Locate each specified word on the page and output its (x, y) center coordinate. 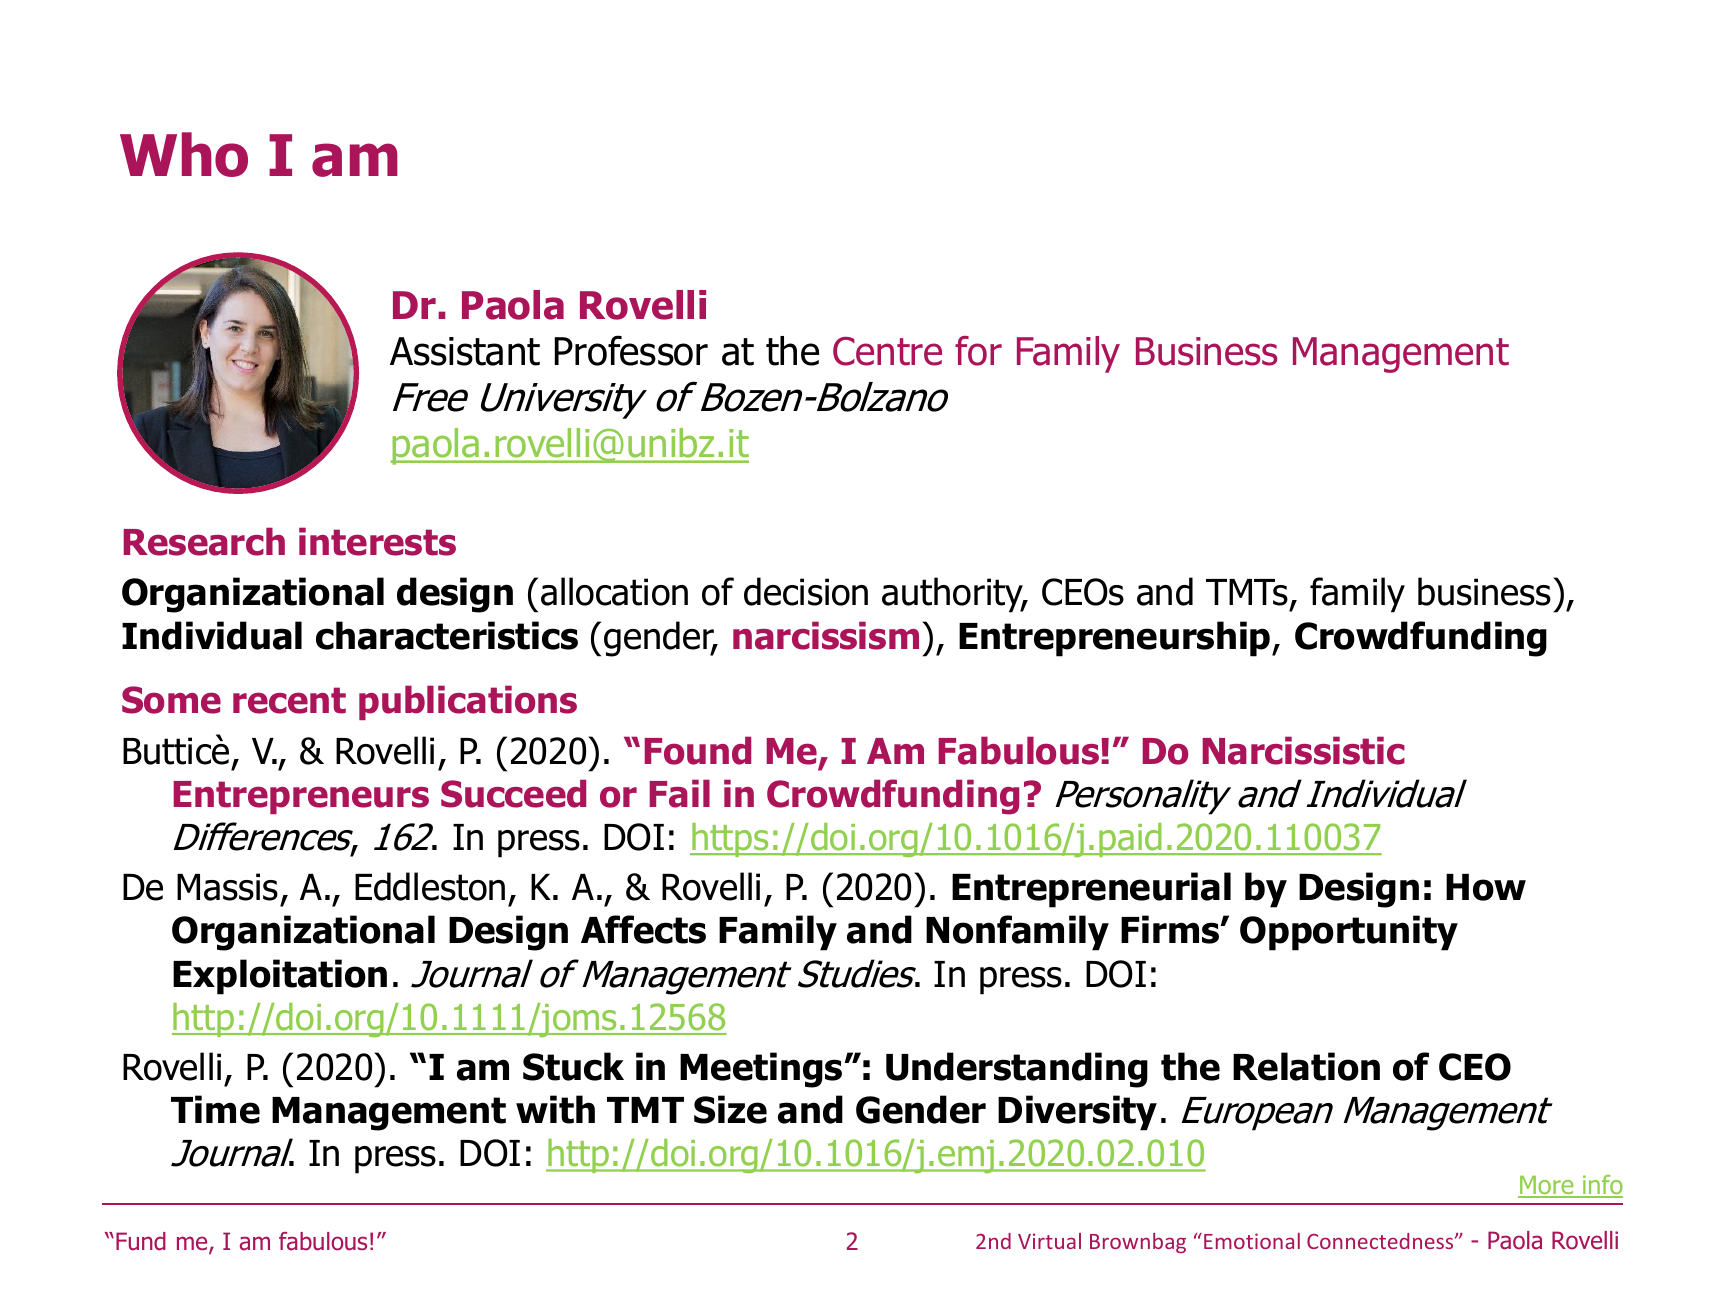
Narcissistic (1303, 750)
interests (377, 541)
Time (215, 1109)
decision (806, 591)
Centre (887, 351)
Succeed (513, 793)
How (1486, 887)
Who (184, 154)
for (978, 351)
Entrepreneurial (1091, 890)
